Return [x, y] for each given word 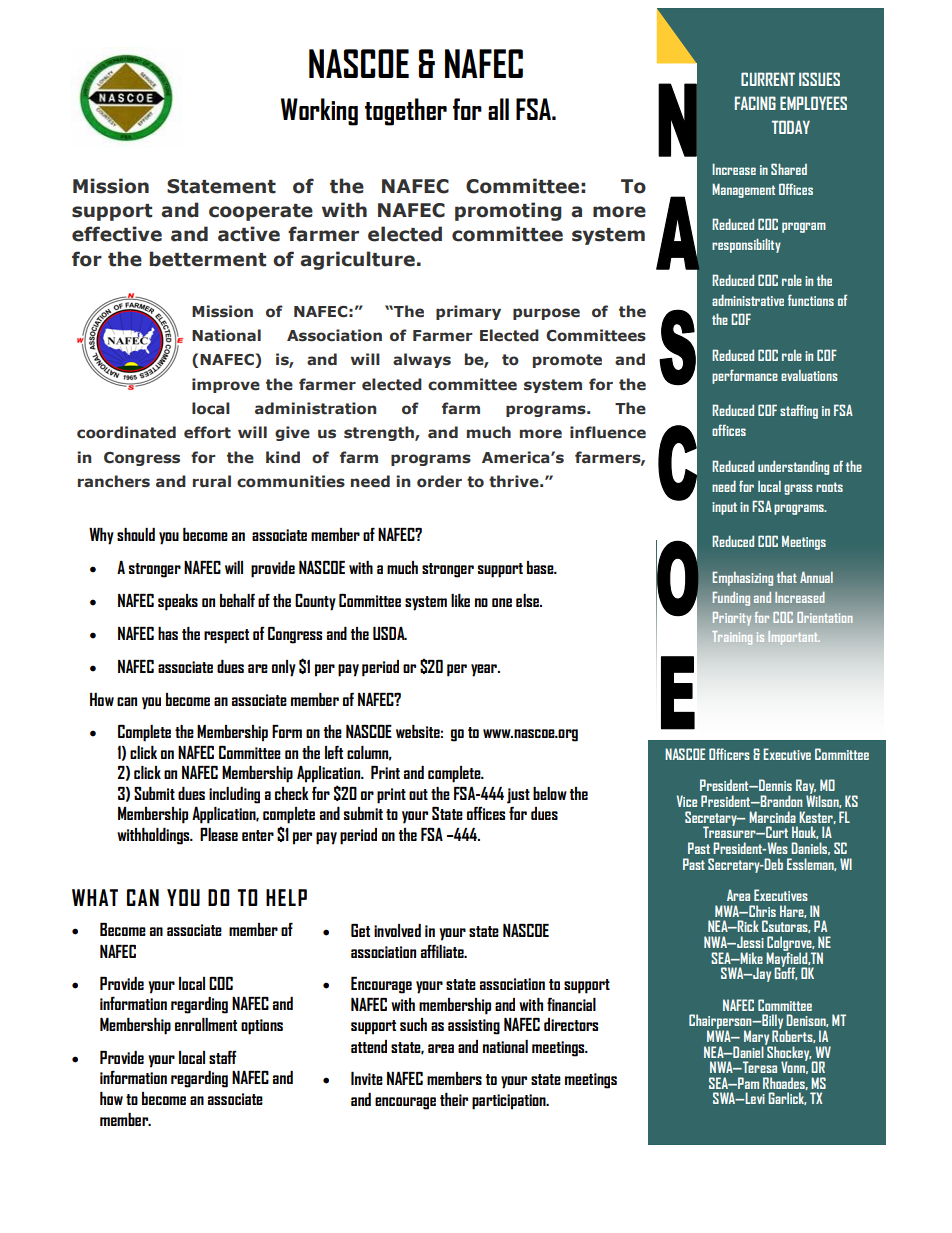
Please [219, 834]
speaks [178, 602]
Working [319, 112]
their [454, 1099]
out [418, 794]
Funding [731, 599]
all [498, 109]
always [422, 360]
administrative [748, 300]
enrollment [206, 1024]
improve [226, 385]
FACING [755, 103]
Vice [687, 801]
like [460, 600]
